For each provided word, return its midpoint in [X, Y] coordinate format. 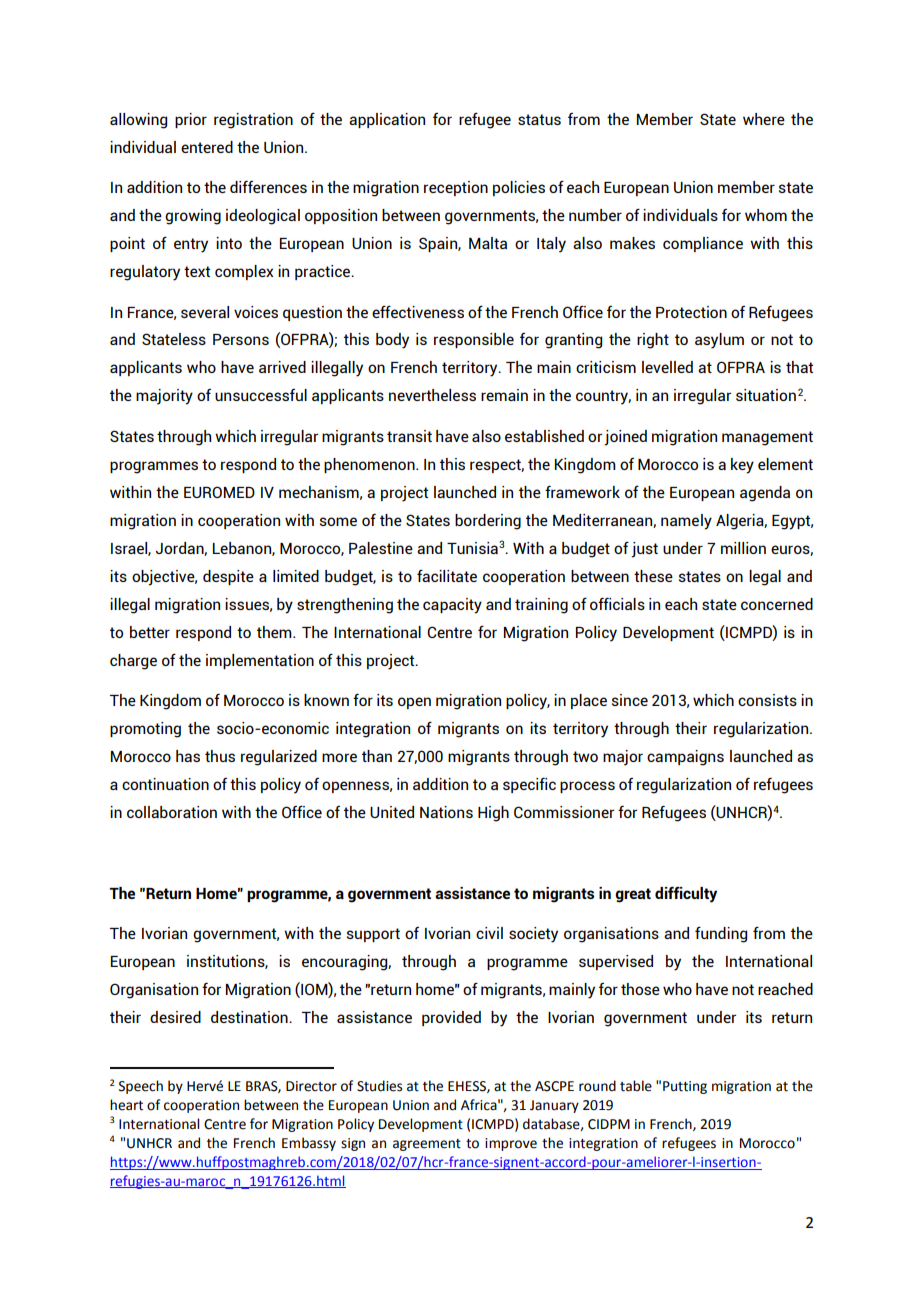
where [764, 119]
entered [207, 147]
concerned [777, 604]
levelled [667, 367]
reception [456, 188]
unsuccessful [261, 395]
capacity [452, 606]
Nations [446, 812]
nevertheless [432, 395]
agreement [427, 1145]
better [150, 632]
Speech [141, 1087]
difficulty [686, 894]
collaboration [172, 812]
